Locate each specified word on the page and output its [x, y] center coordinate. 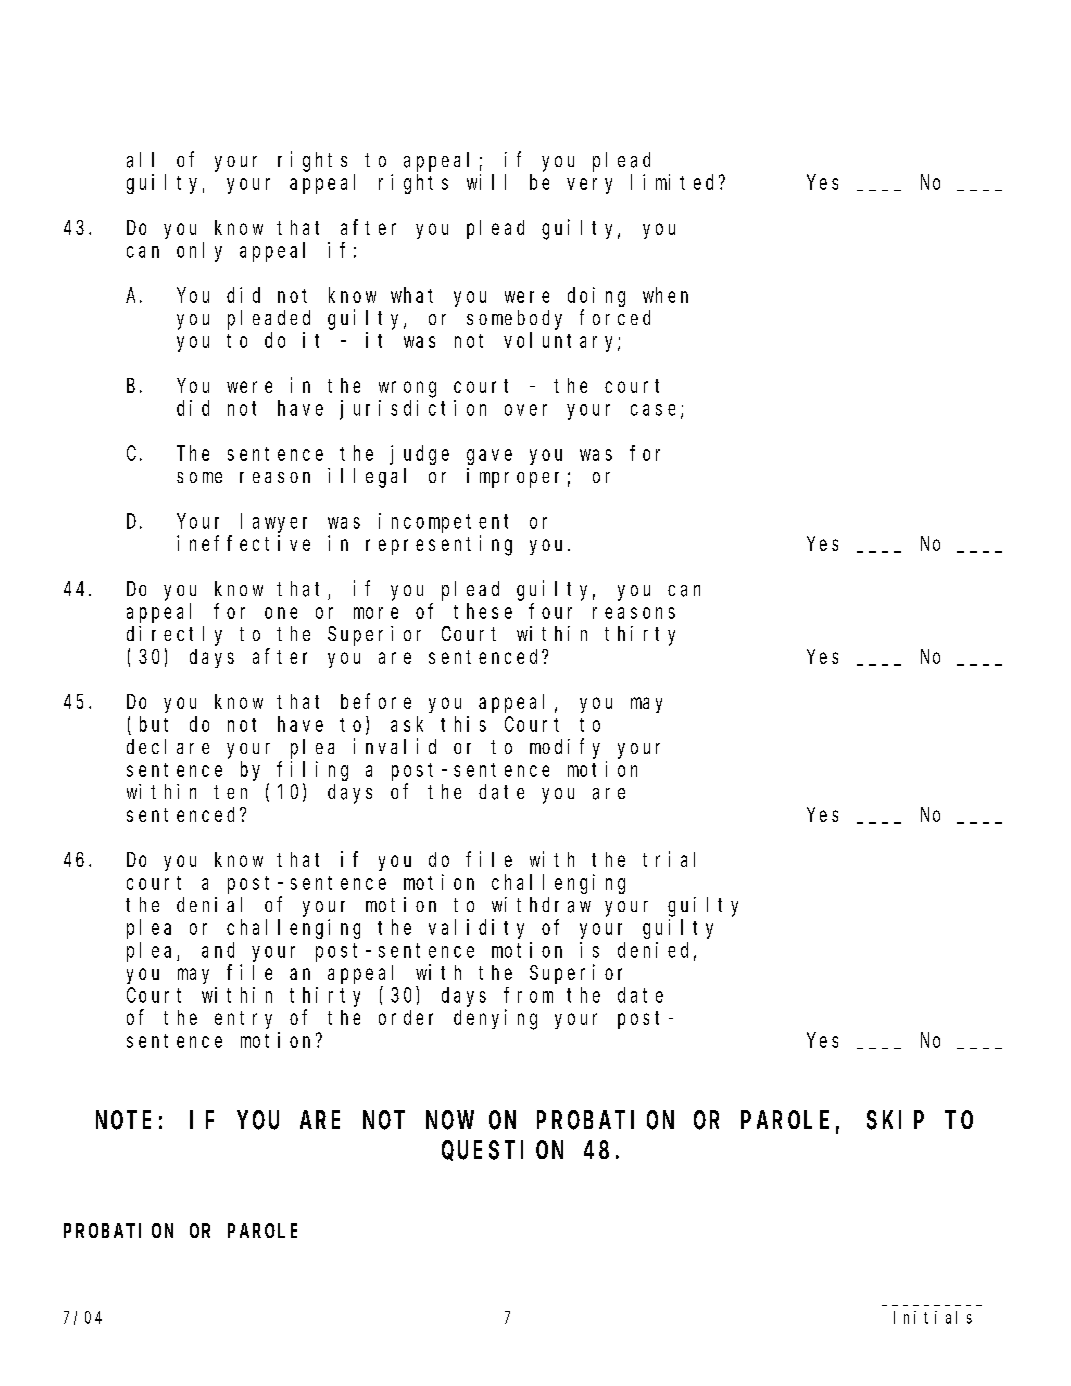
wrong [407, 389]
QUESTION [502, 1151]
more [376, 613]
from [528, 995]
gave [489, 457]
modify [565, 748]
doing [596, 297]
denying [495, 1019]
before [376, 701]
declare [168, 746]
